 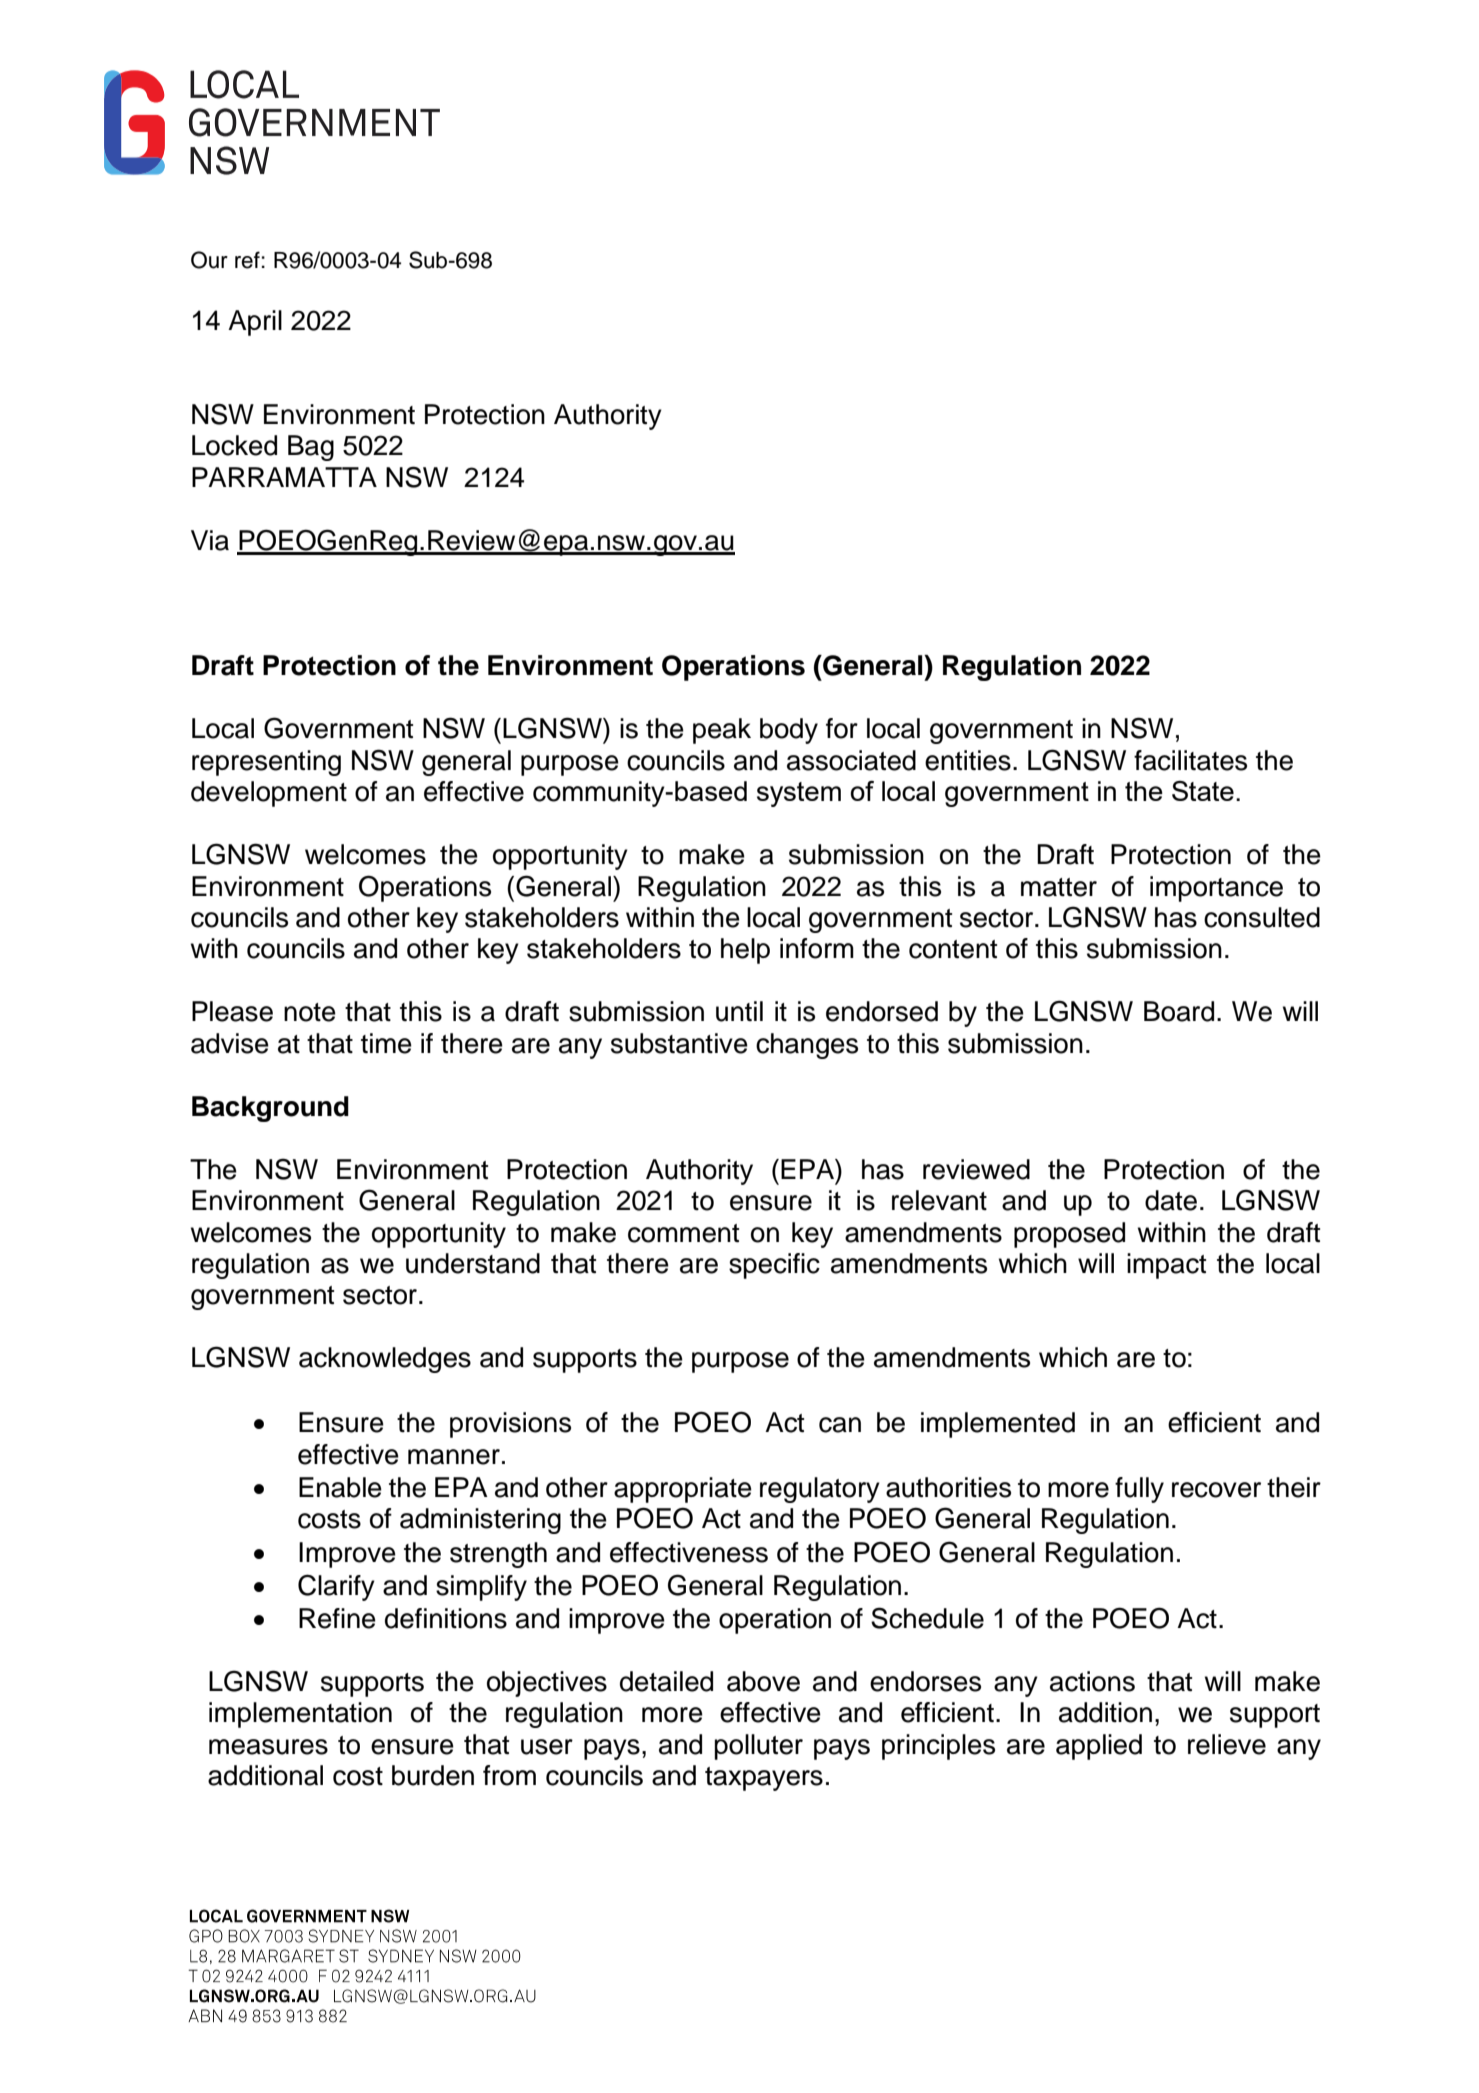 What do you see at coordinates (255, 323) in the screenshot?
I see `April` at bounding box center [255, 323].
